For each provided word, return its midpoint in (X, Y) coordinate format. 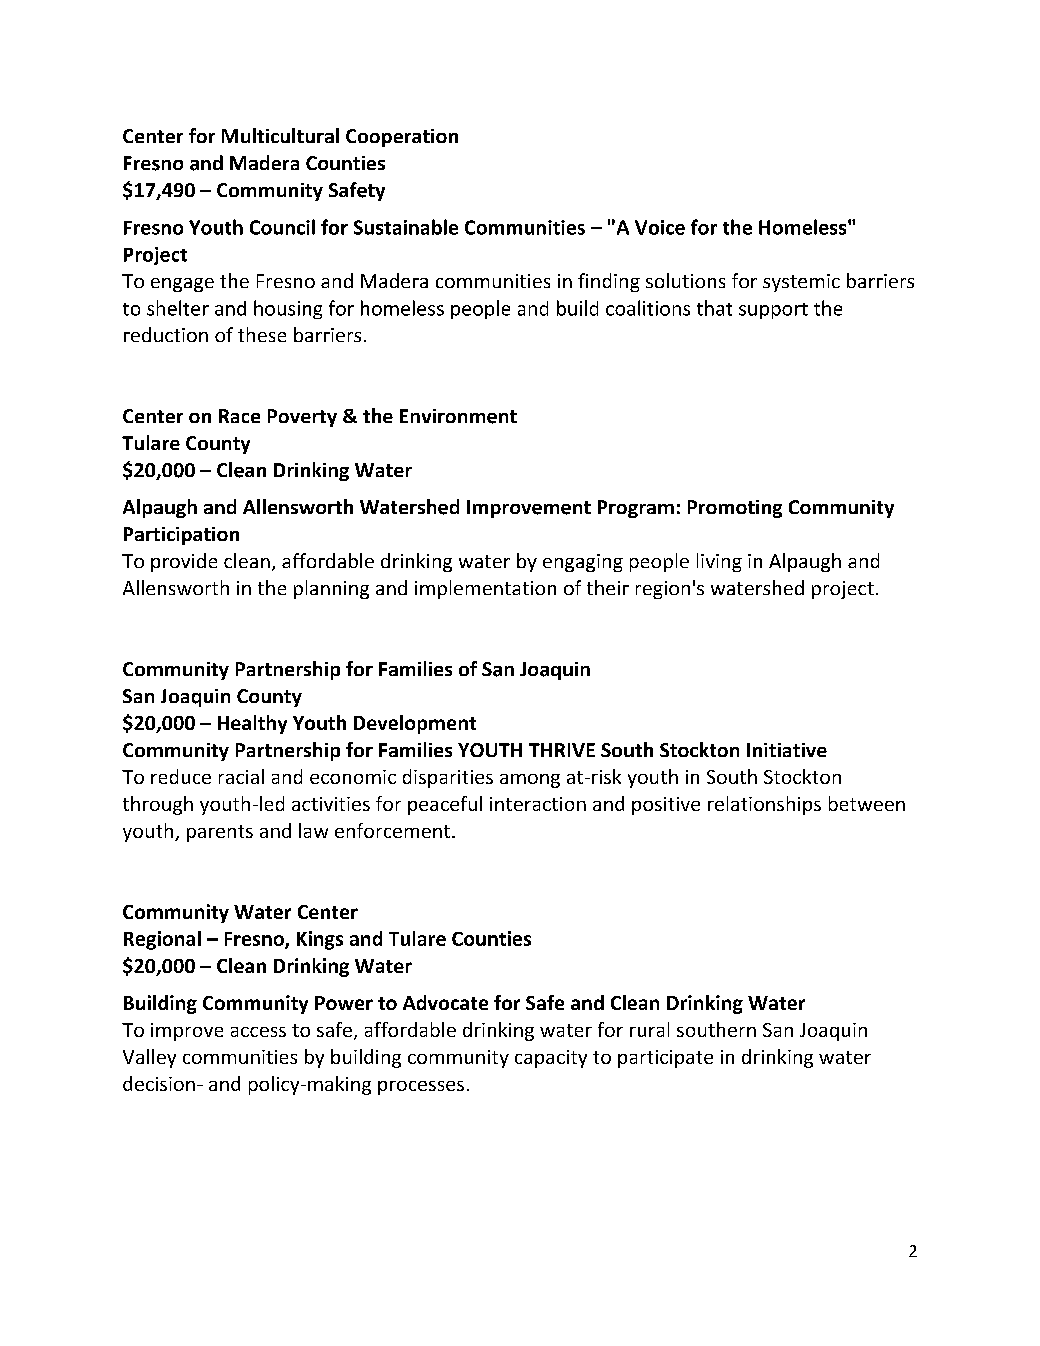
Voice (660, 227)
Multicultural (280, 135)
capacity (551, 1059)
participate (665, 1059)
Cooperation (402, 138)
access (258, 1032)
